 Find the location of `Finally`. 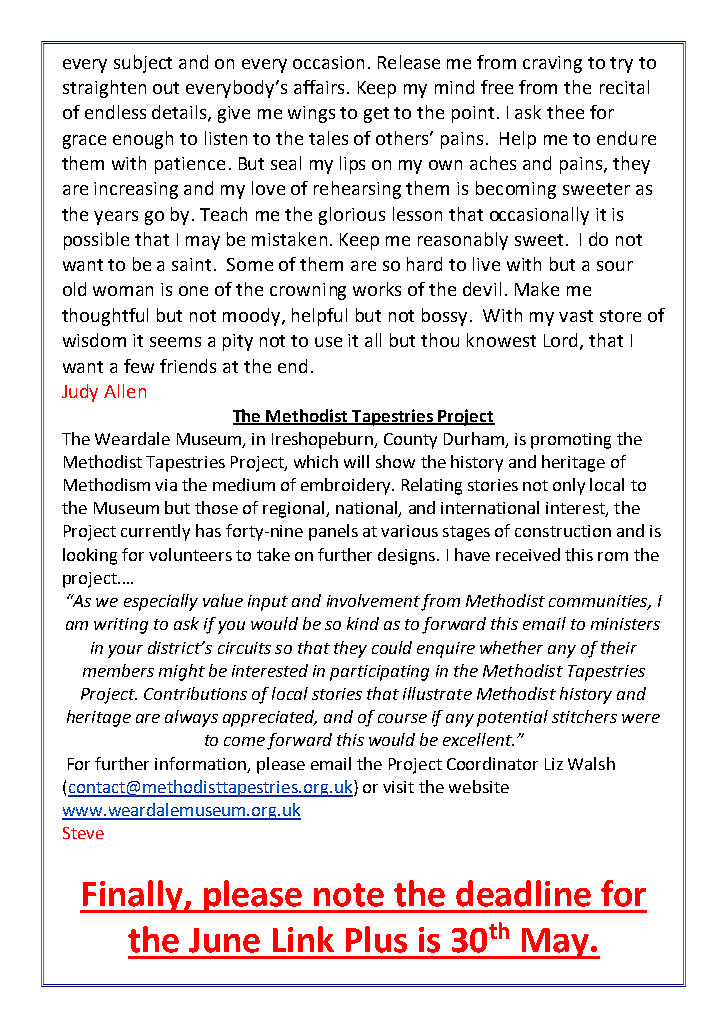

Finally is located at coordinates (133, 896).
